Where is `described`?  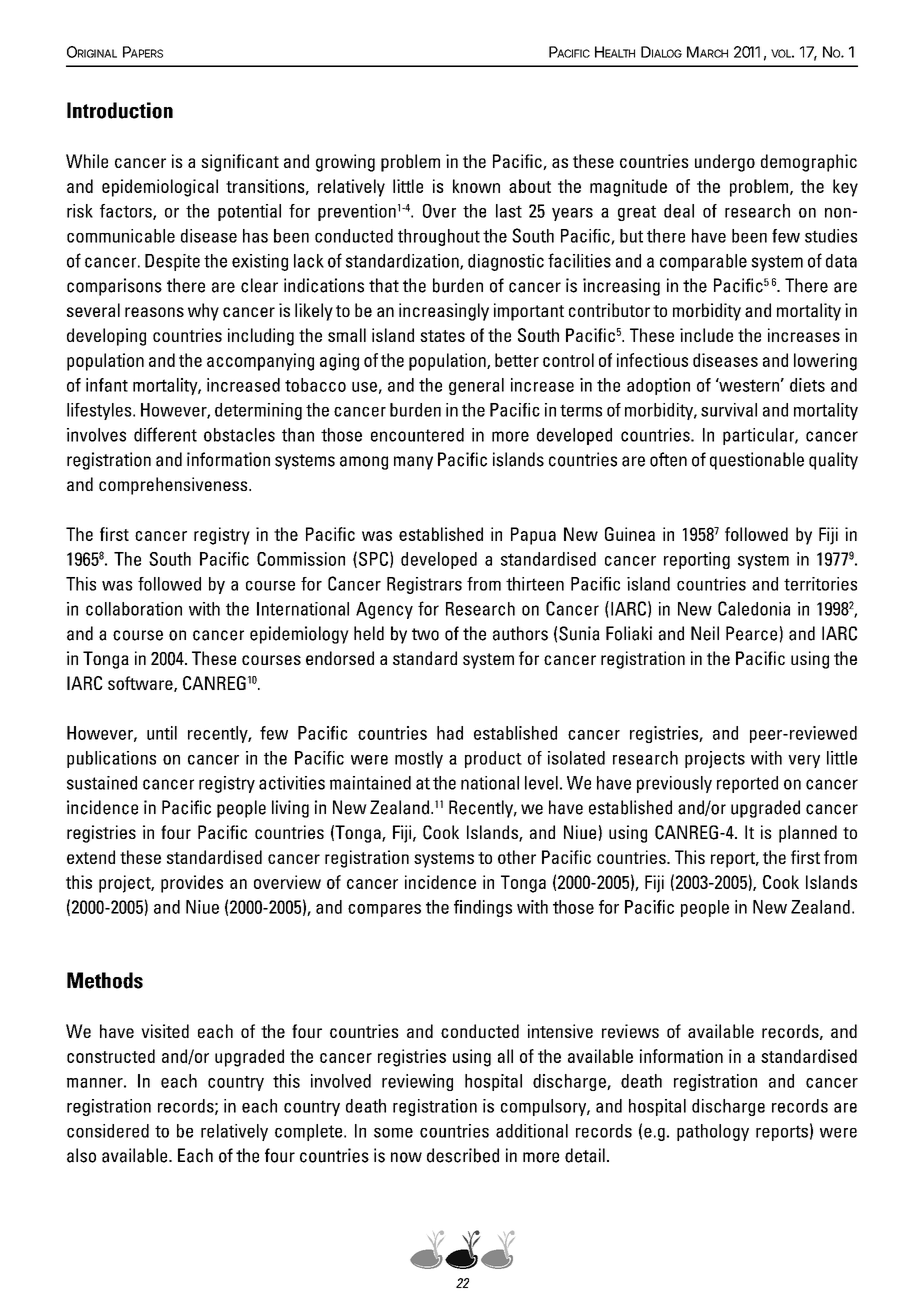
described is located at coordinates (463, 1155).
